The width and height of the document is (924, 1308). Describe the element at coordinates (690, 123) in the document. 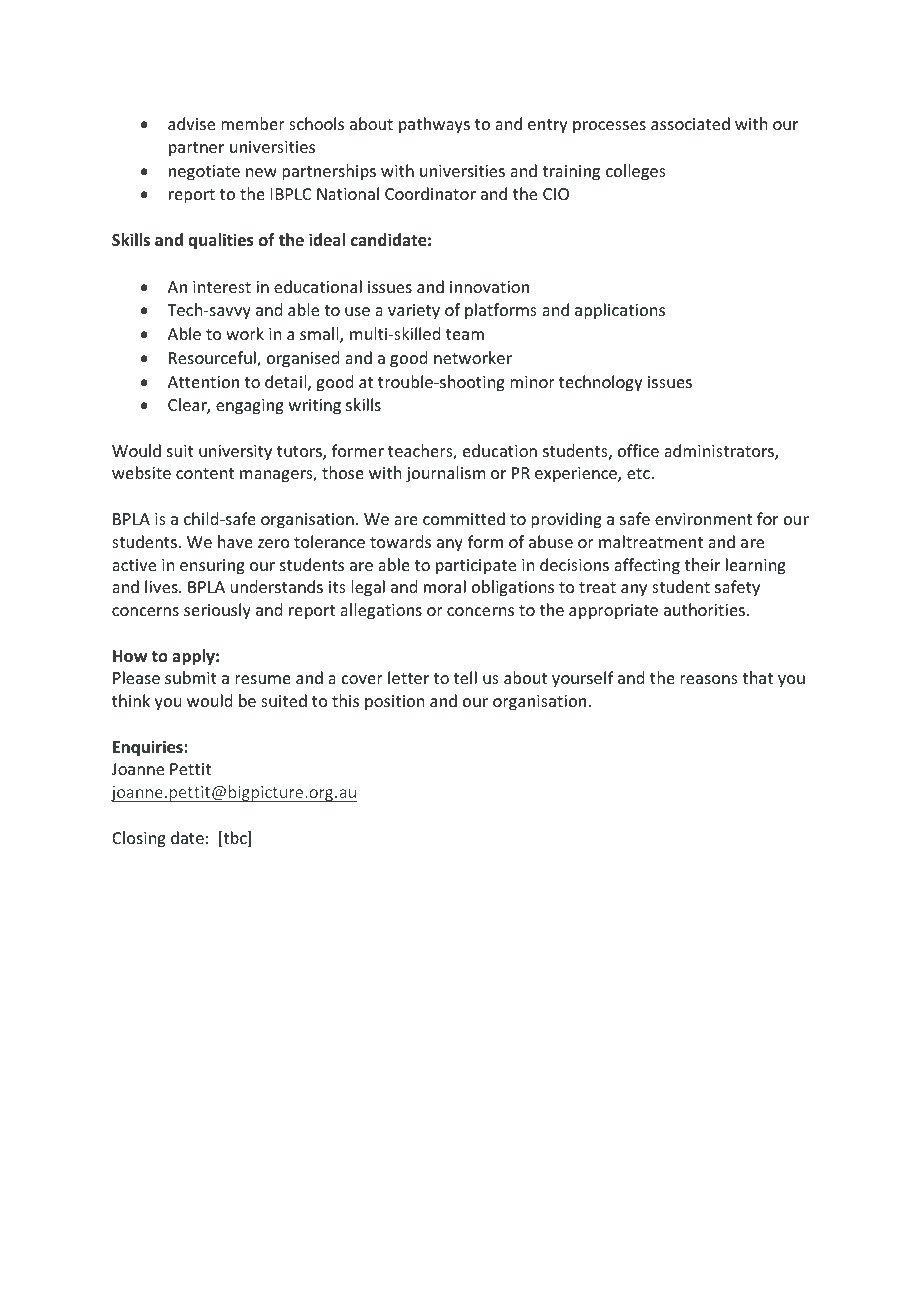

I see `associated` at that location.
